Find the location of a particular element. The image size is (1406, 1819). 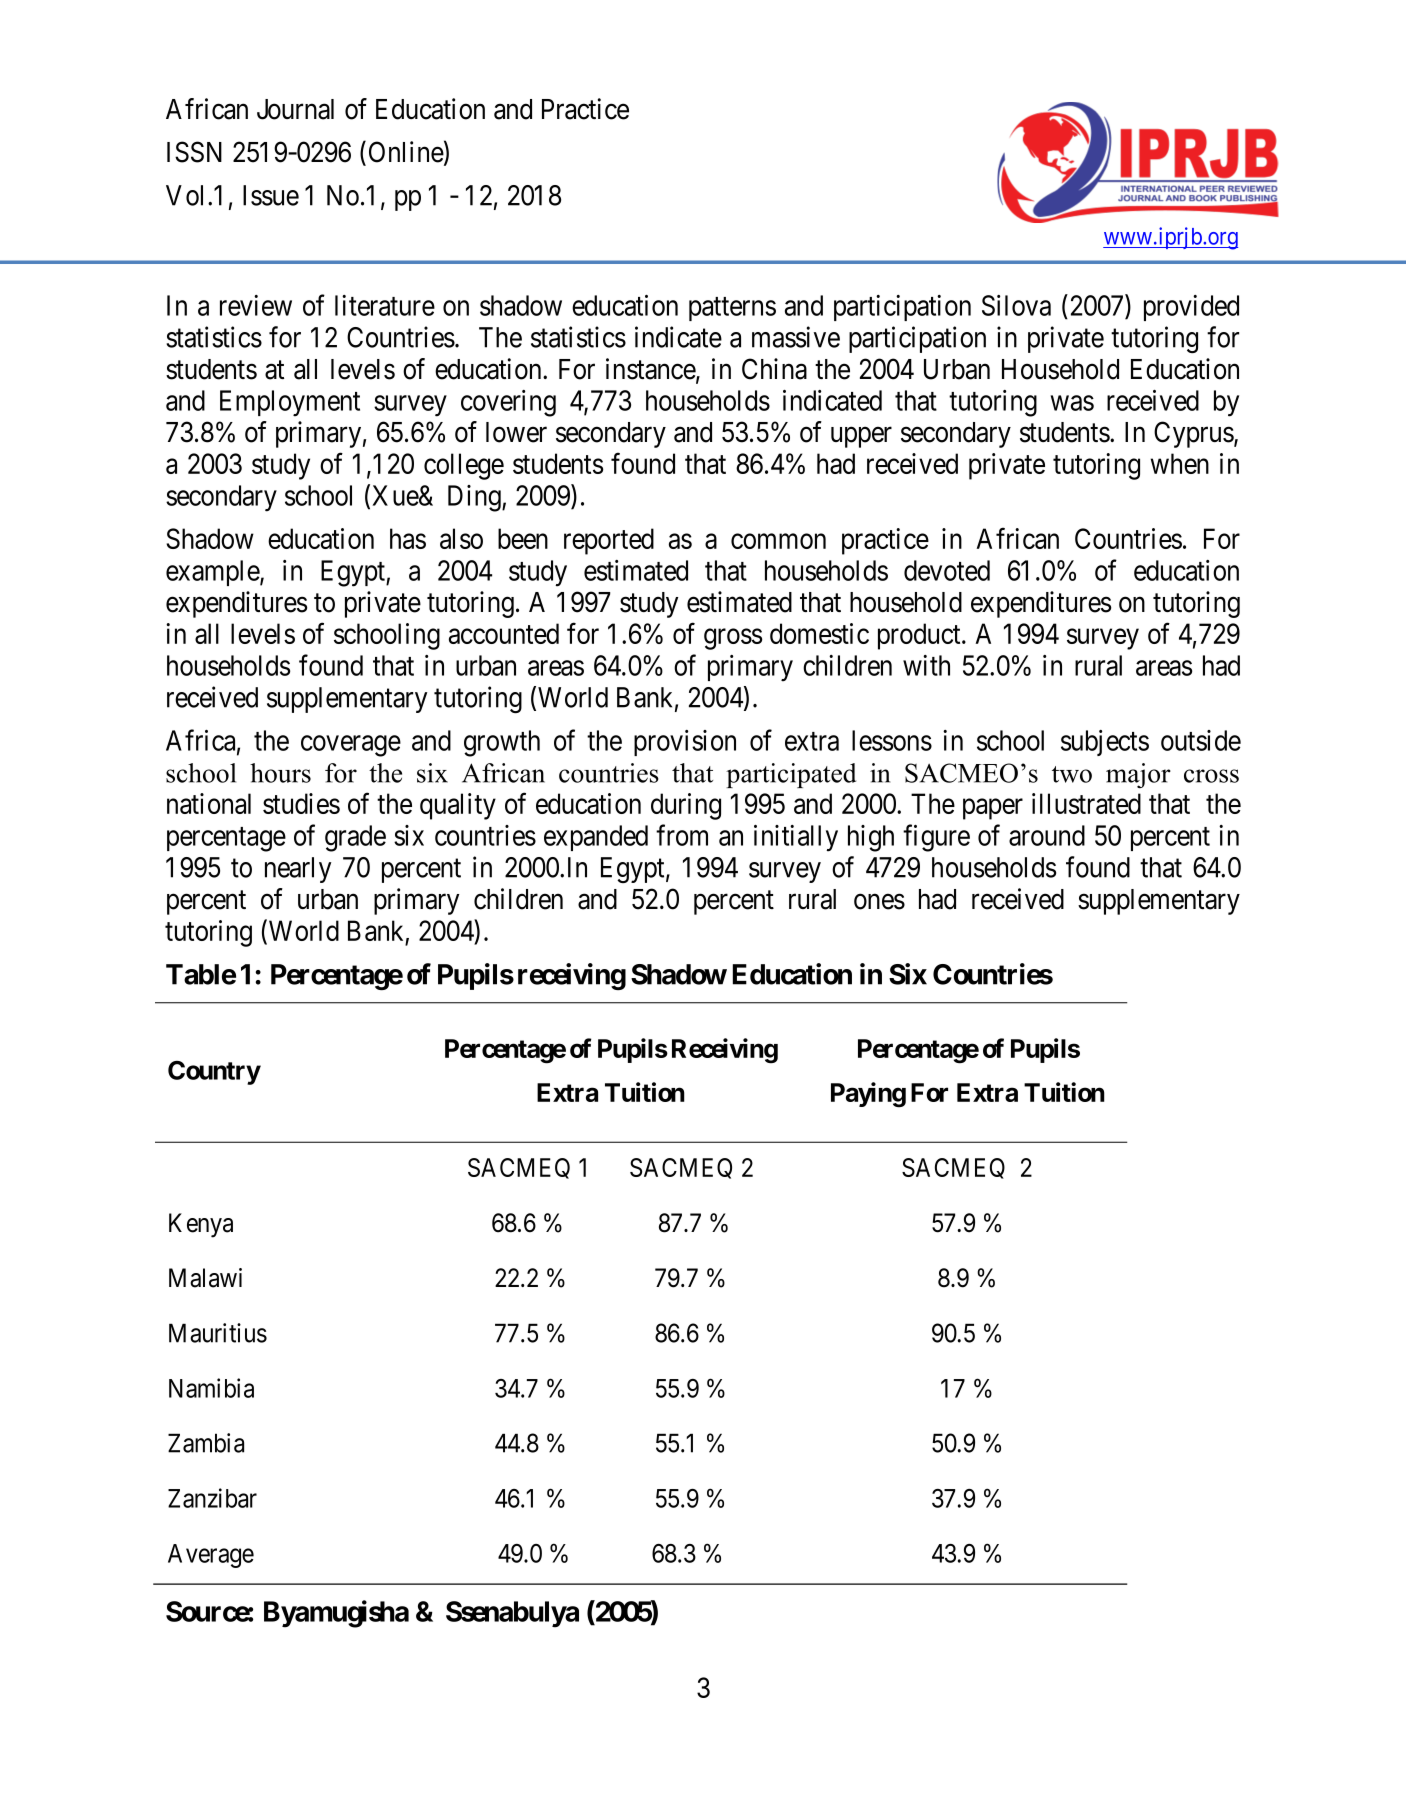

example is located at coordinates (213, 573).
